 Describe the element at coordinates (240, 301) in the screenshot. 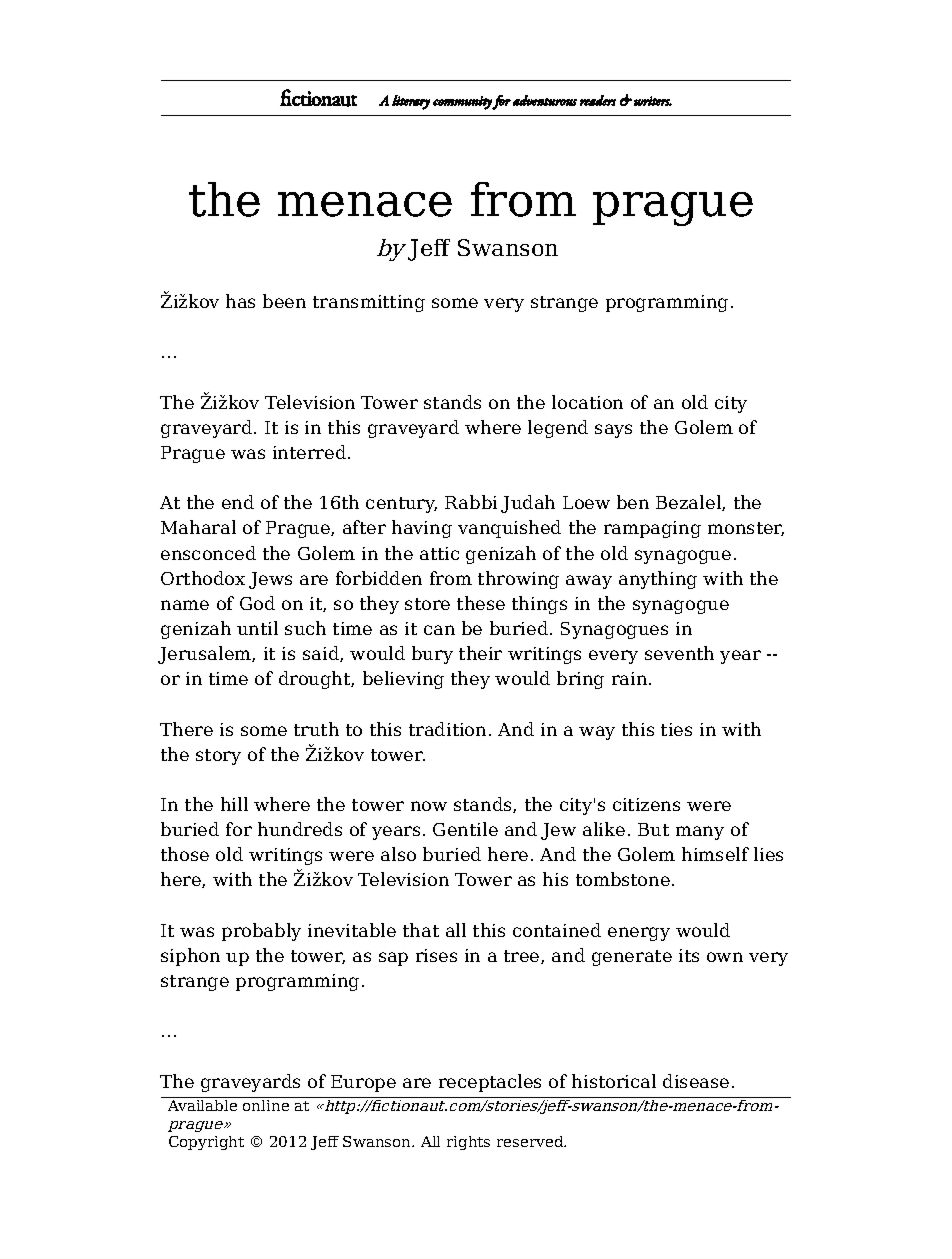

I see `has` at that location.
